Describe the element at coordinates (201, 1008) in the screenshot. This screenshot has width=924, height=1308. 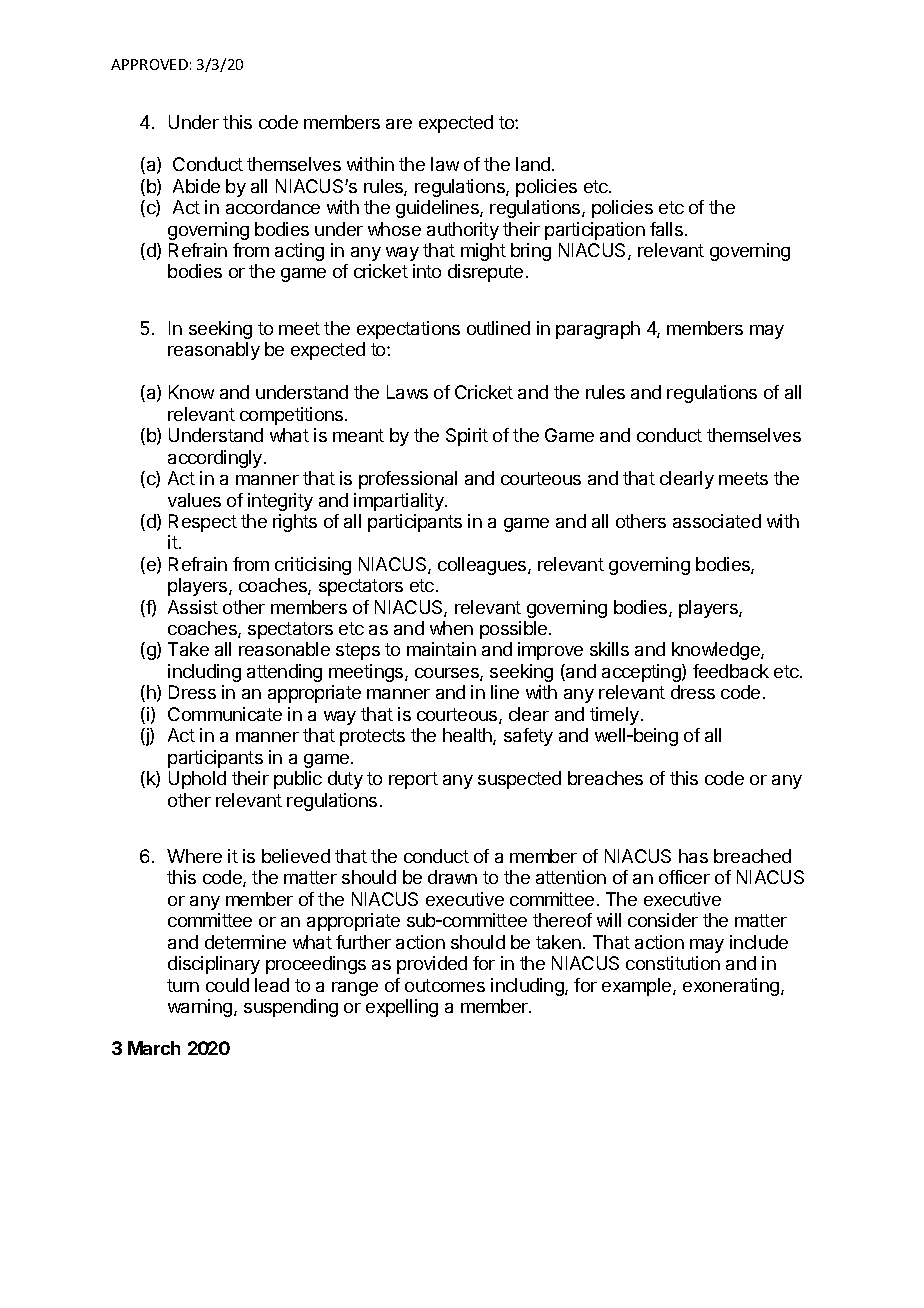
I see `warning` at that location.
